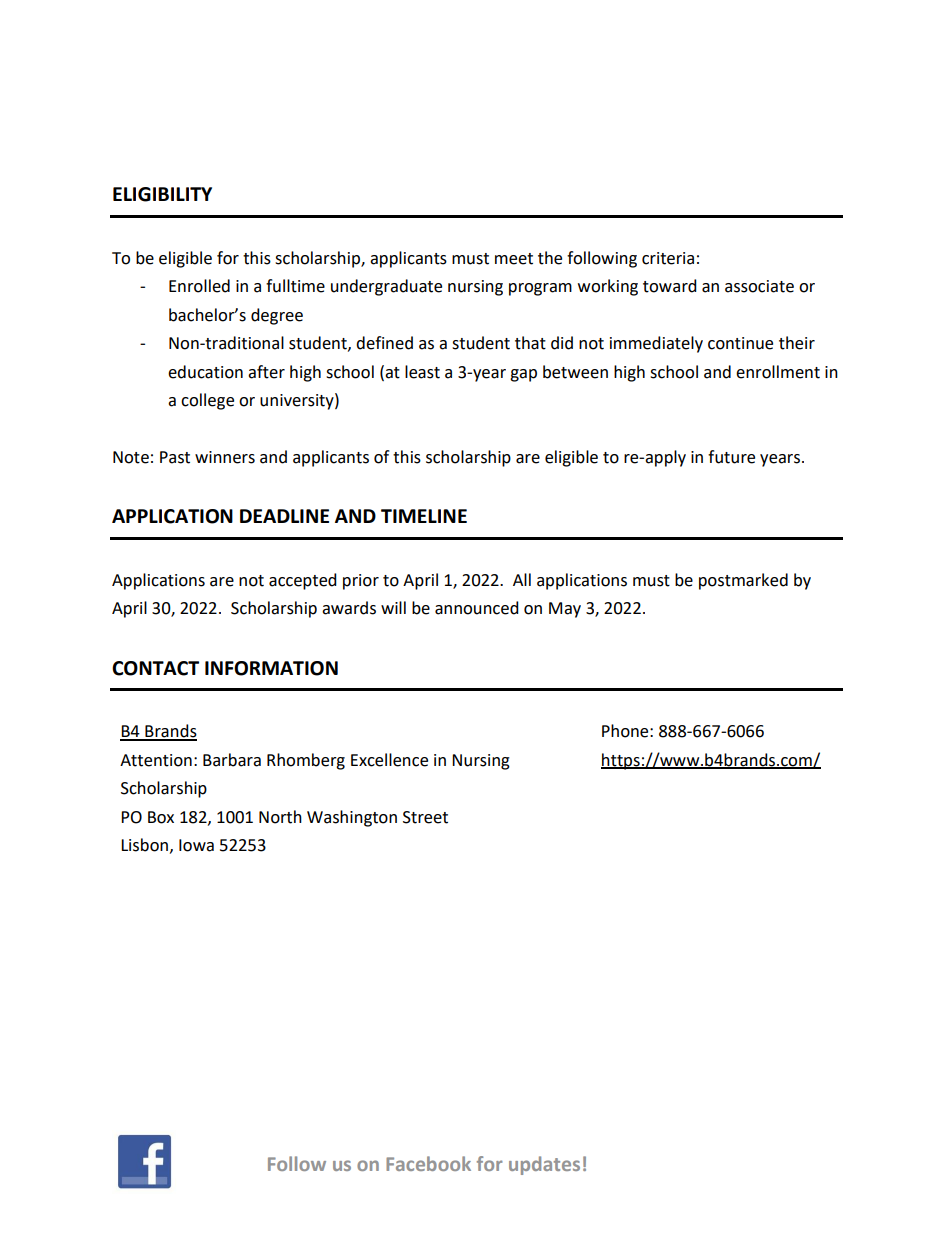 This document has width=952, height=1233. What do you see at coordinates (428, 1163) in the document?
I see `Facebook` at bounding box center [428, 1163].
